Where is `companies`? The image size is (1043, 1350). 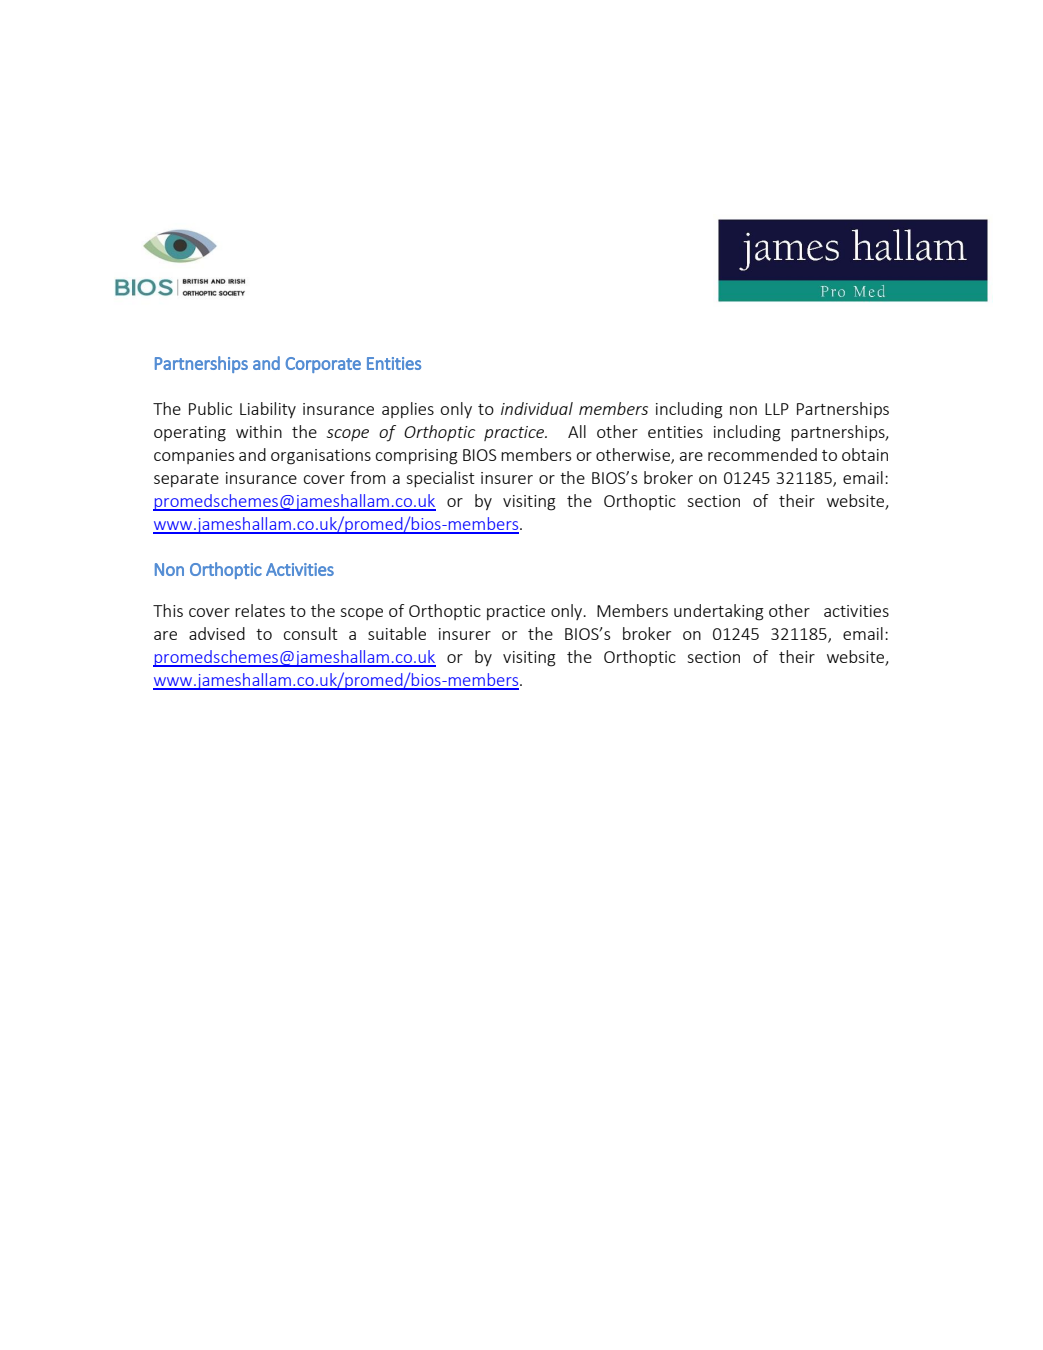
companies is located at coordinates (194, 456).
